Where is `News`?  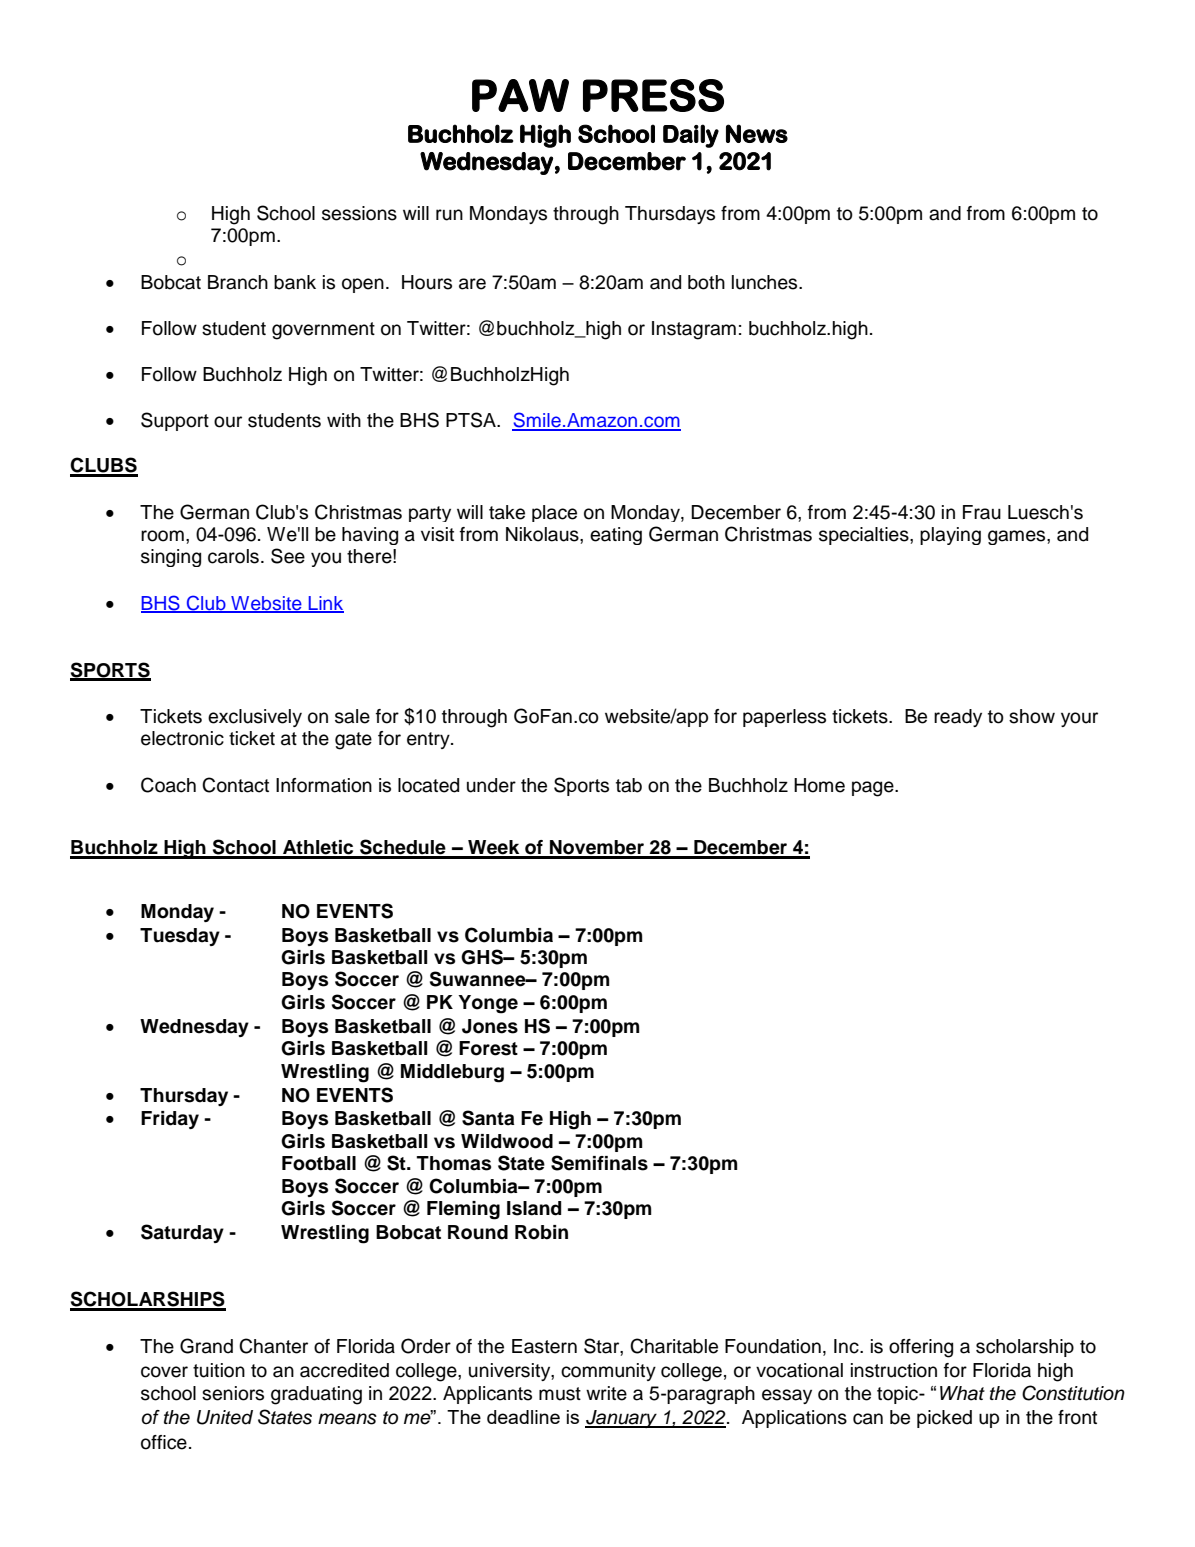
News is located at coordinates (757, 133).
